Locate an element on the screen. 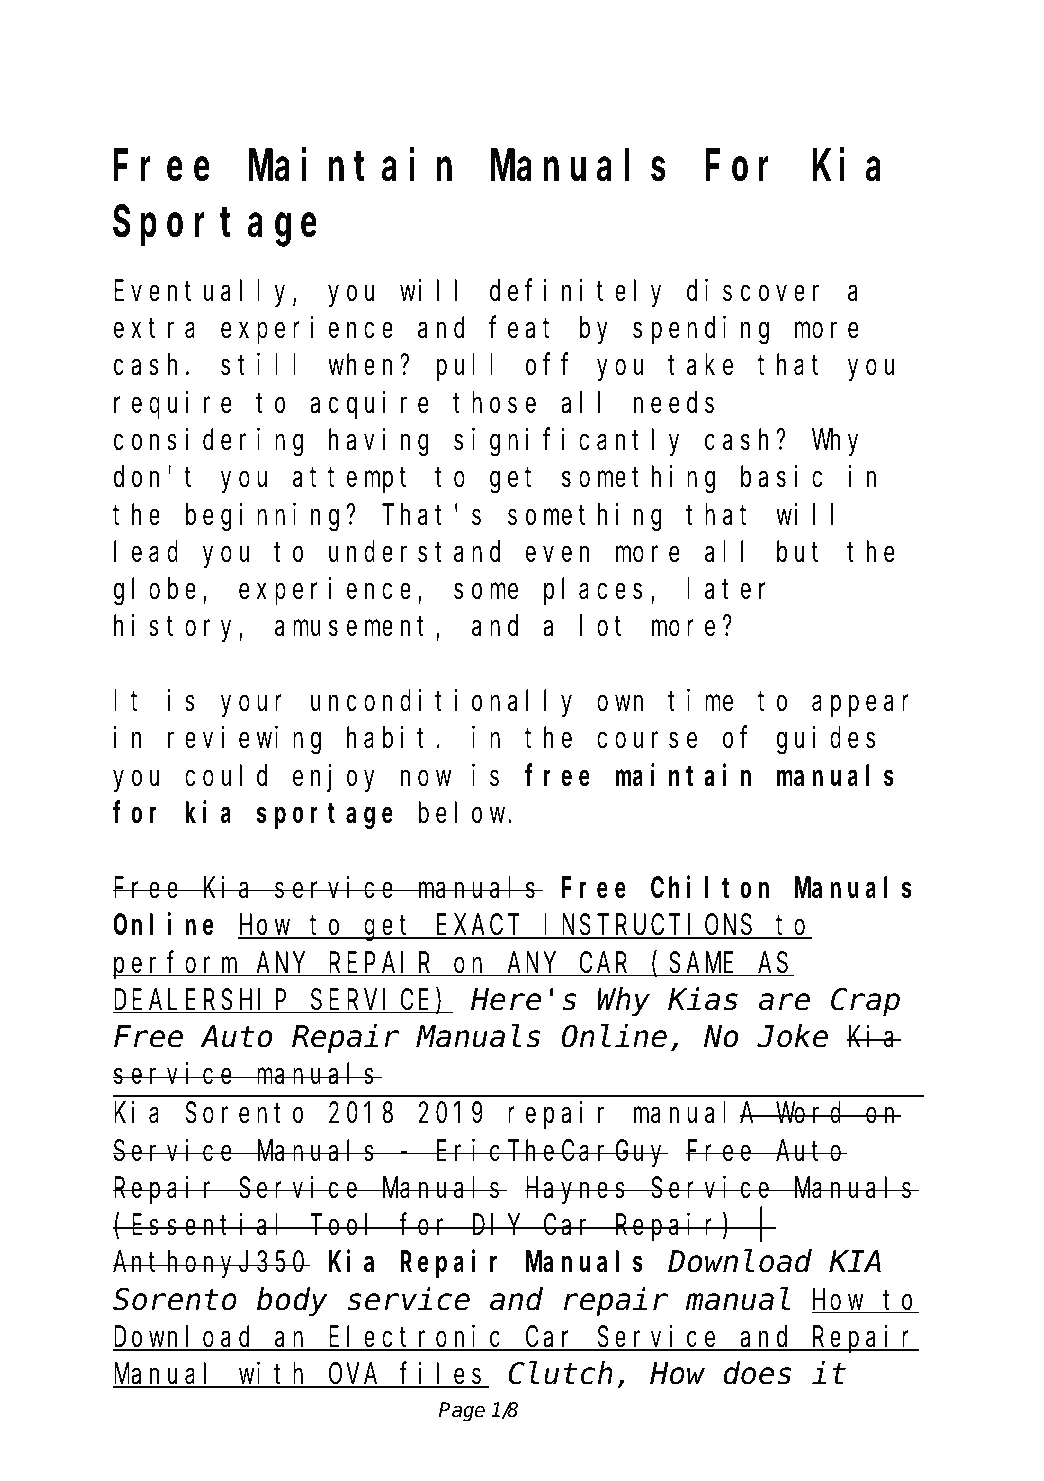  reviewing is located at coordinates (244, 741).
